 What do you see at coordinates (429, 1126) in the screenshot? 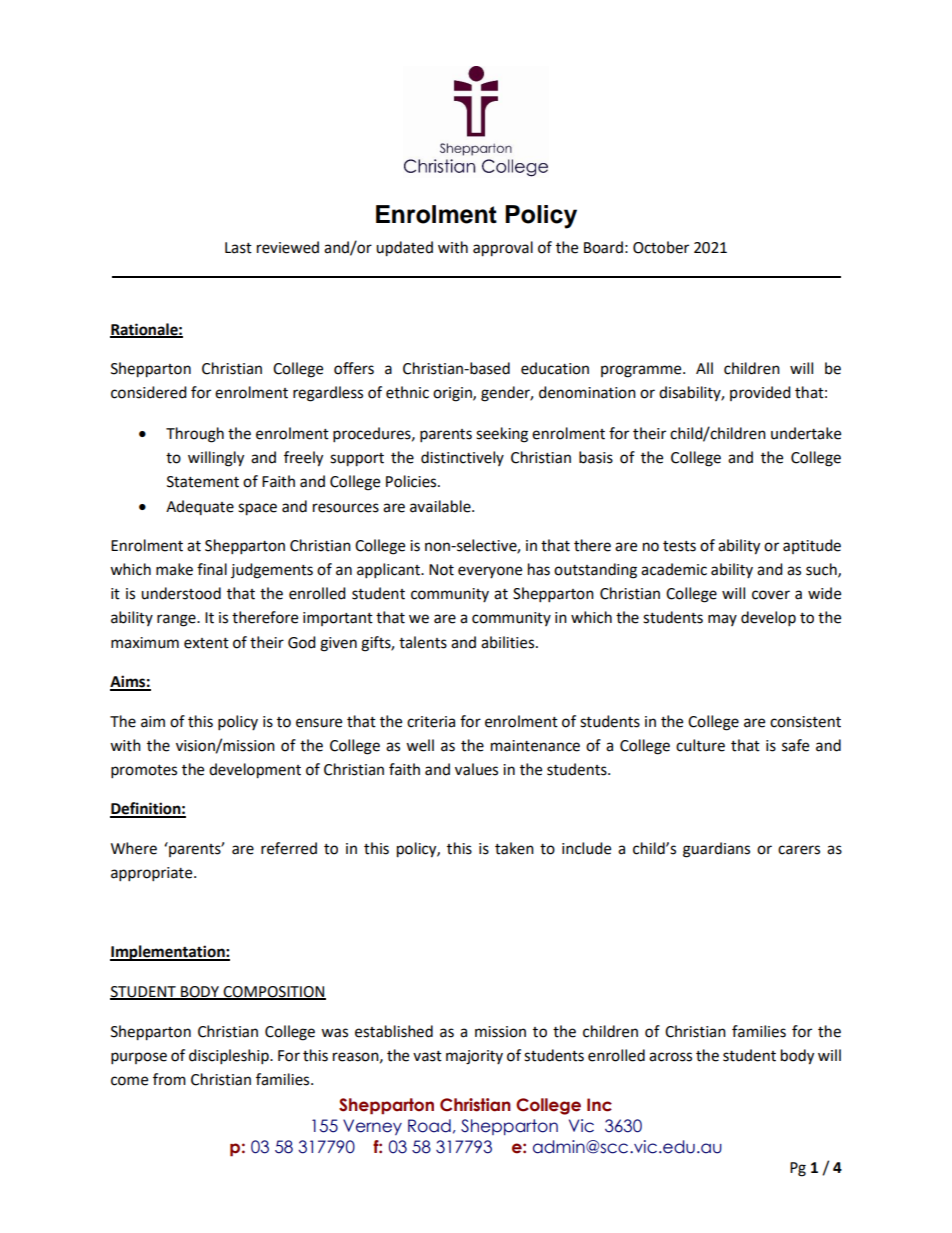
I see `Road` at bounding box center [429, 1126].
